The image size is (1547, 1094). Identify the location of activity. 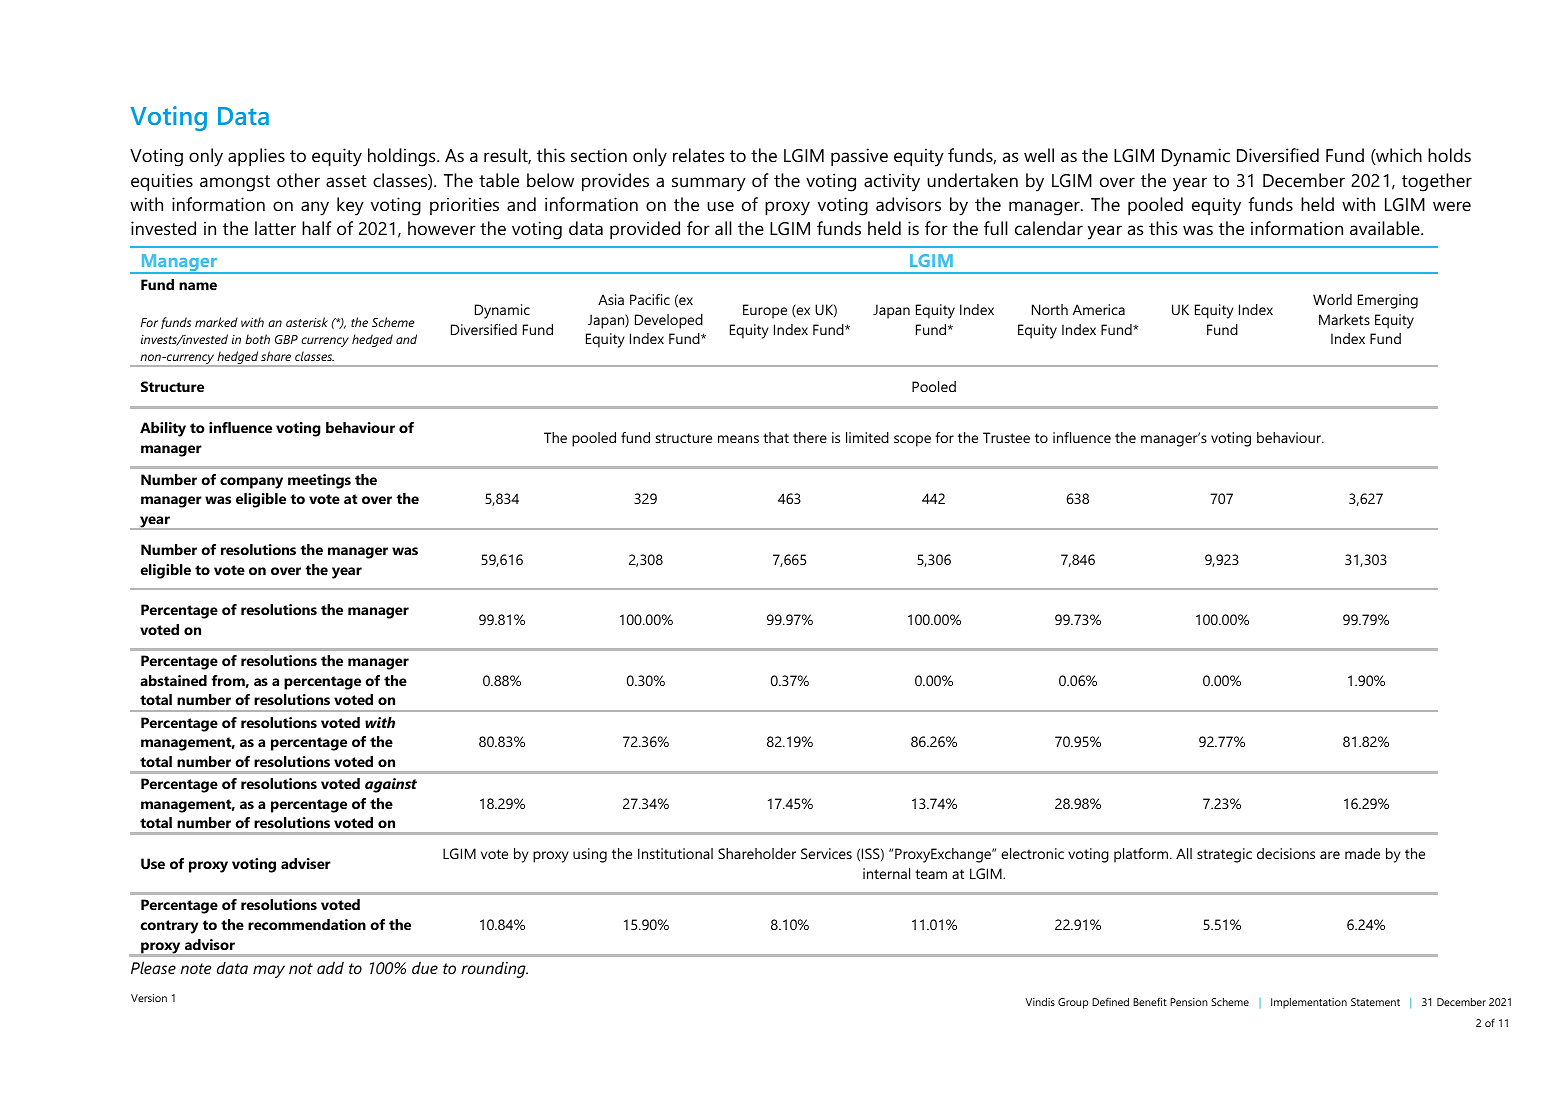
(892, 182).
